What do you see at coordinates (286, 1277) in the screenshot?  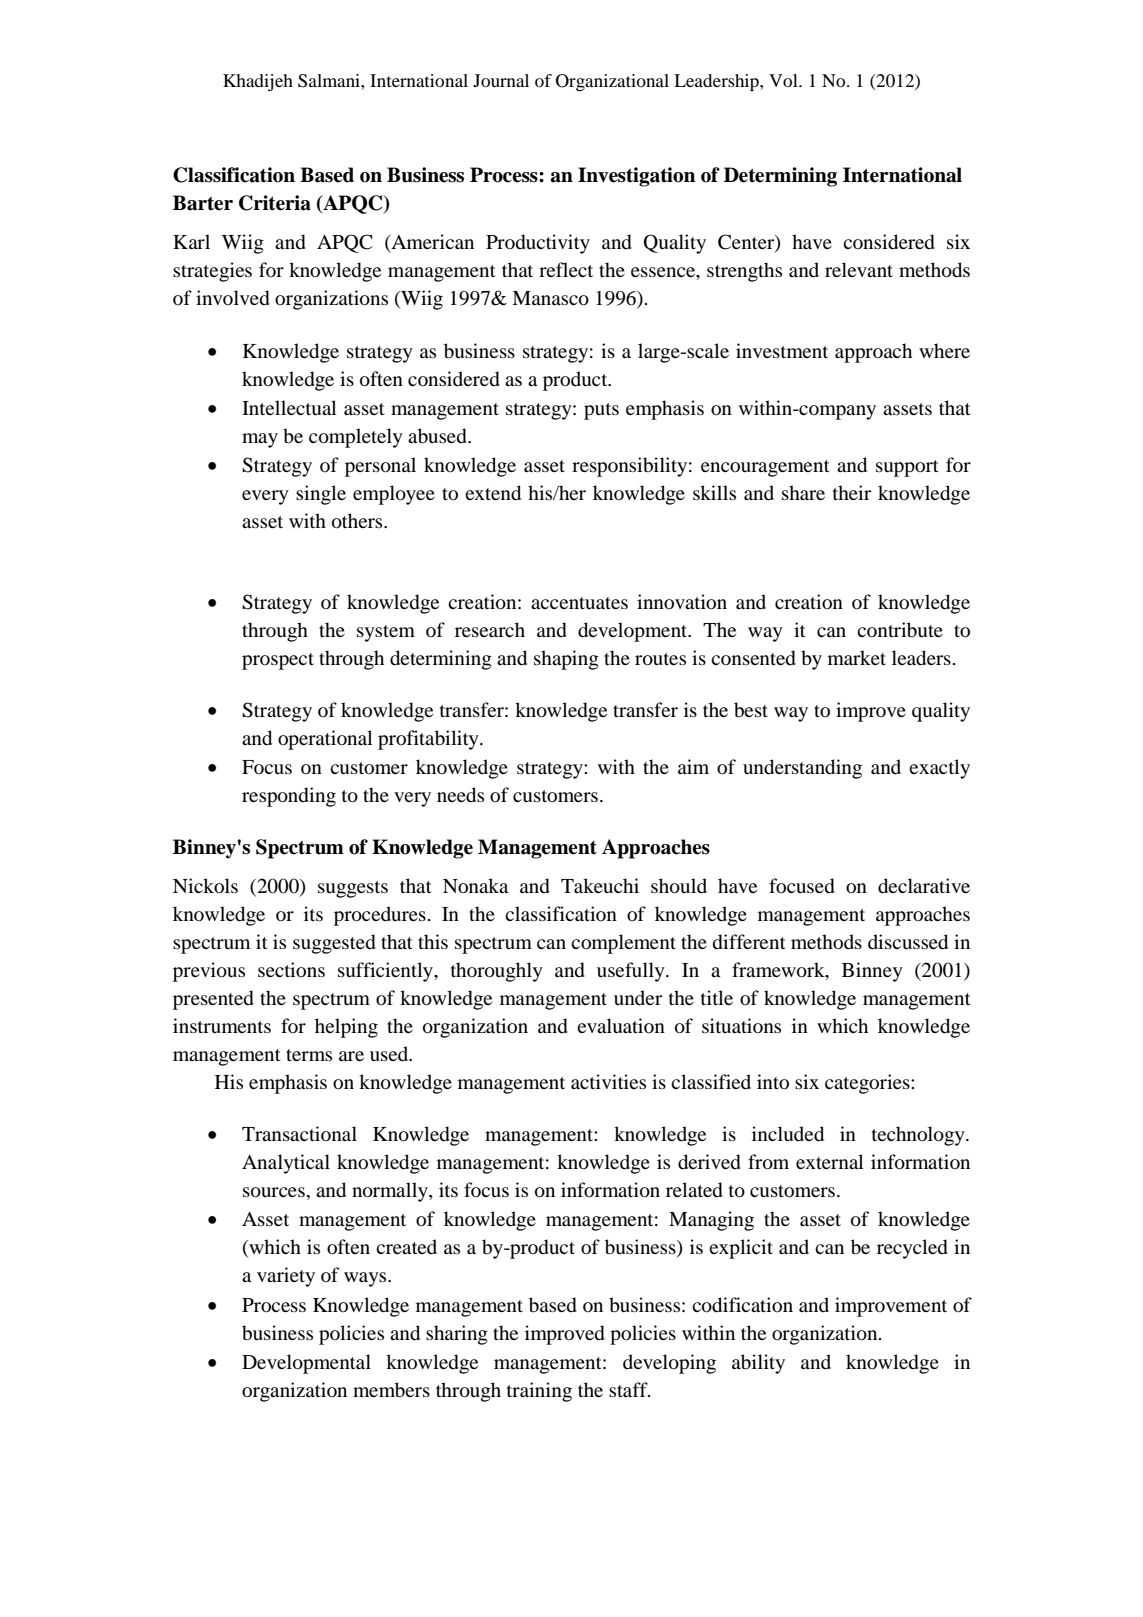 I see `variety` at bounding box center [286, 1277].
